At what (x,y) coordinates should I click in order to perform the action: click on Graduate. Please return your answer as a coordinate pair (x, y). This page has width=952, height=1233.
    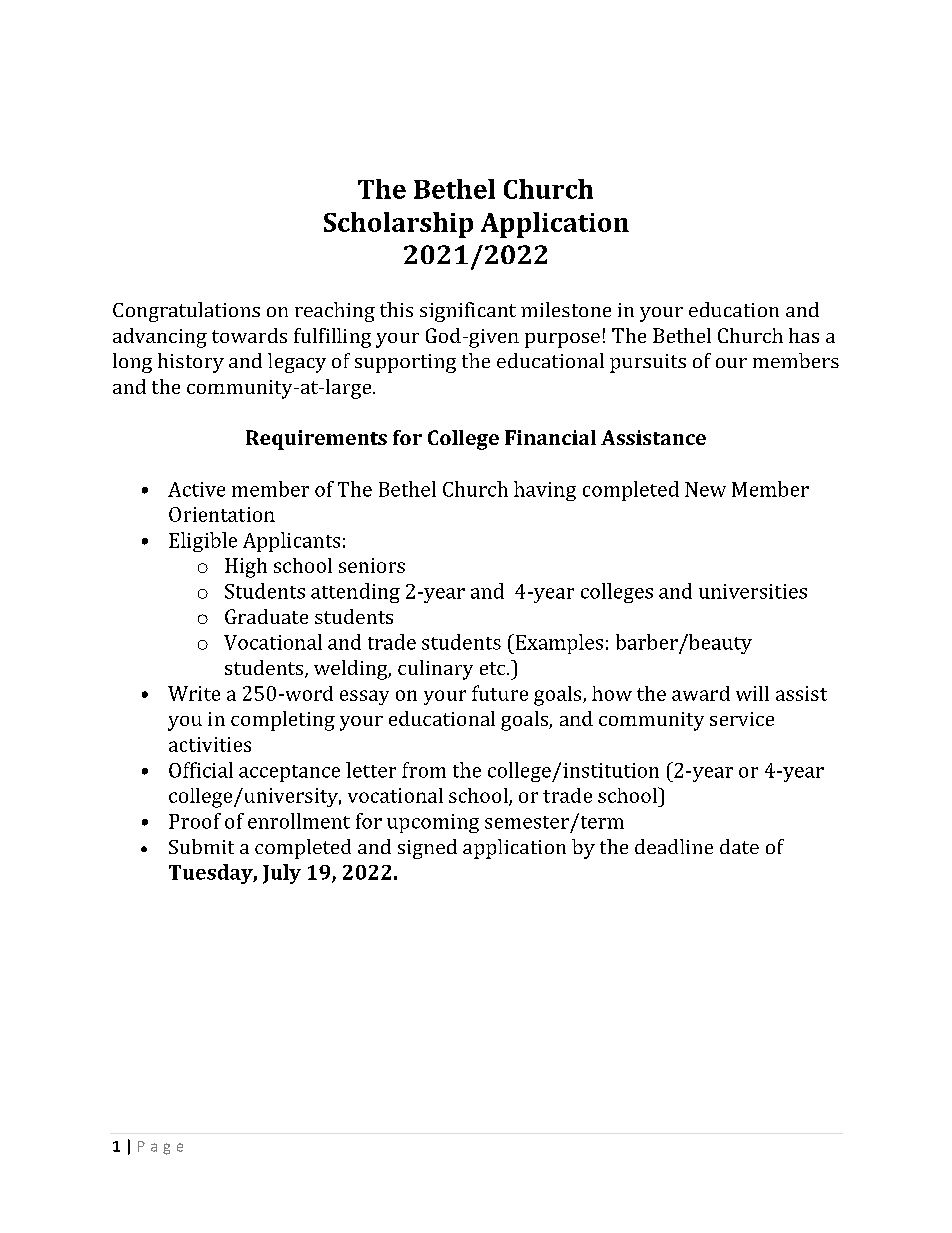
    Looking at the image, I should click on (266, 616).
